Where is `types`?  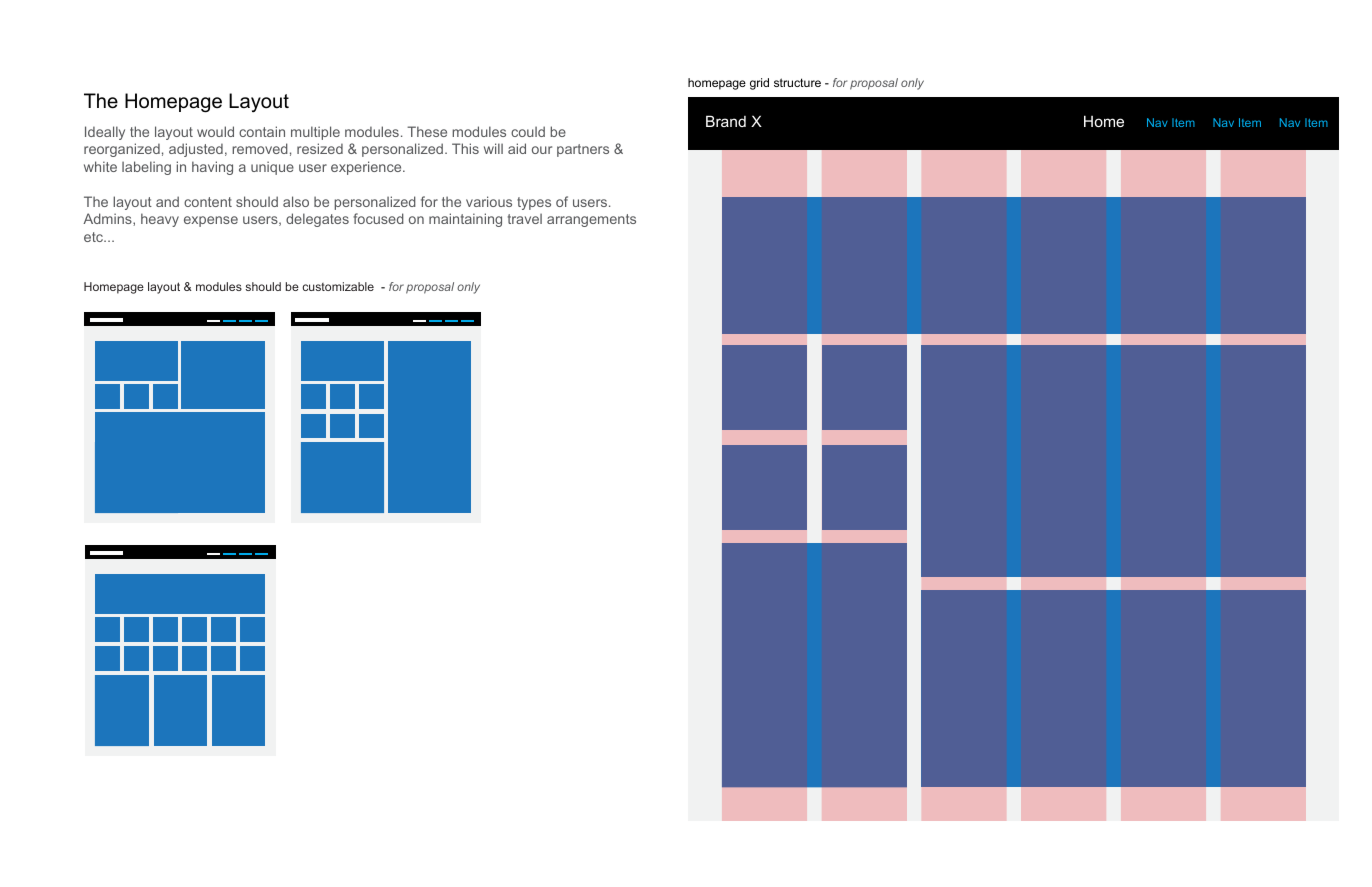 types is located at coordinates (534, 203).
